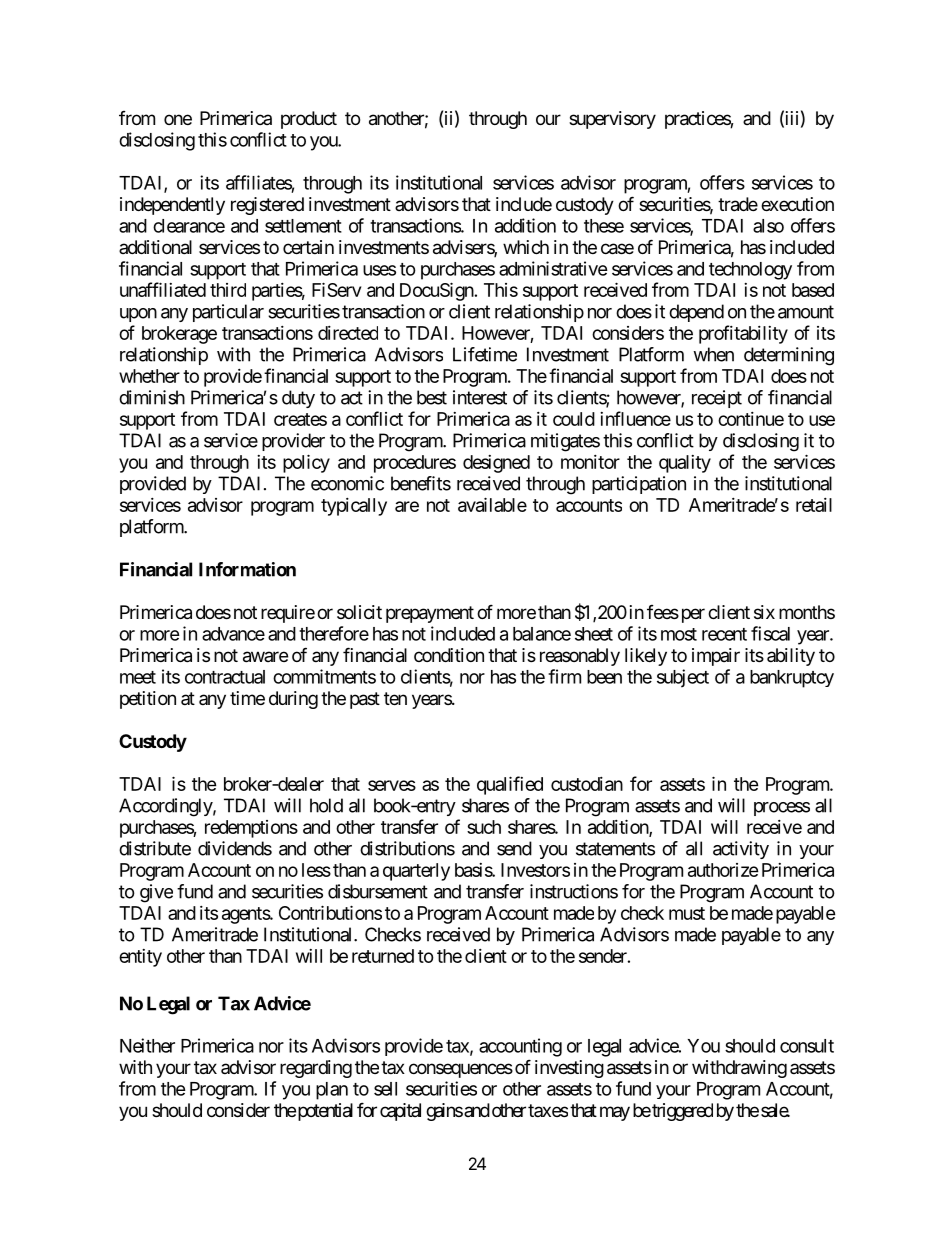 This screenshot has height=1233, width=952. What do you see at coordinates (147, 1045) in the screenshot?
I see `Neither` at bounding box center [147, 1045].
